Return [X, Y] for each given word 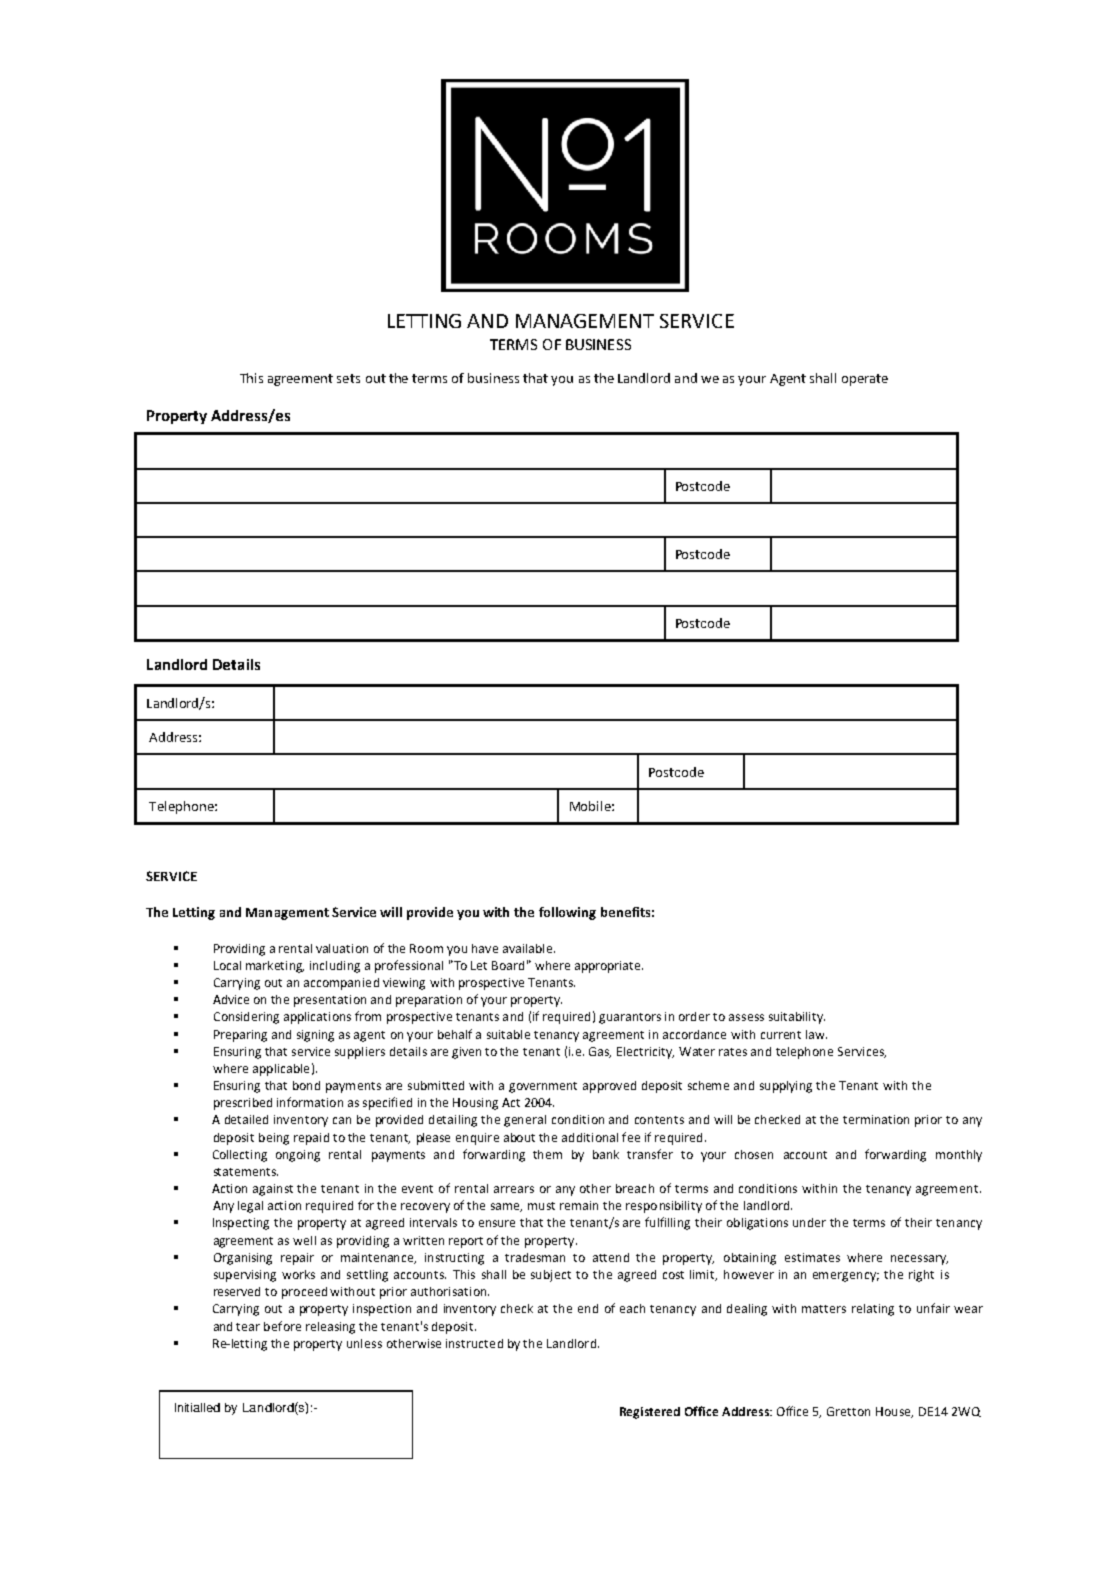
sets [348, 378]
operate [865, 380]
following [567, 913]
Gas [600, 1052]
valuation [342, 948]
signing [315, 1036]
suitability [797, 1018]
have [485, 948]
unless [364, 1343]
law [816, 1034]
